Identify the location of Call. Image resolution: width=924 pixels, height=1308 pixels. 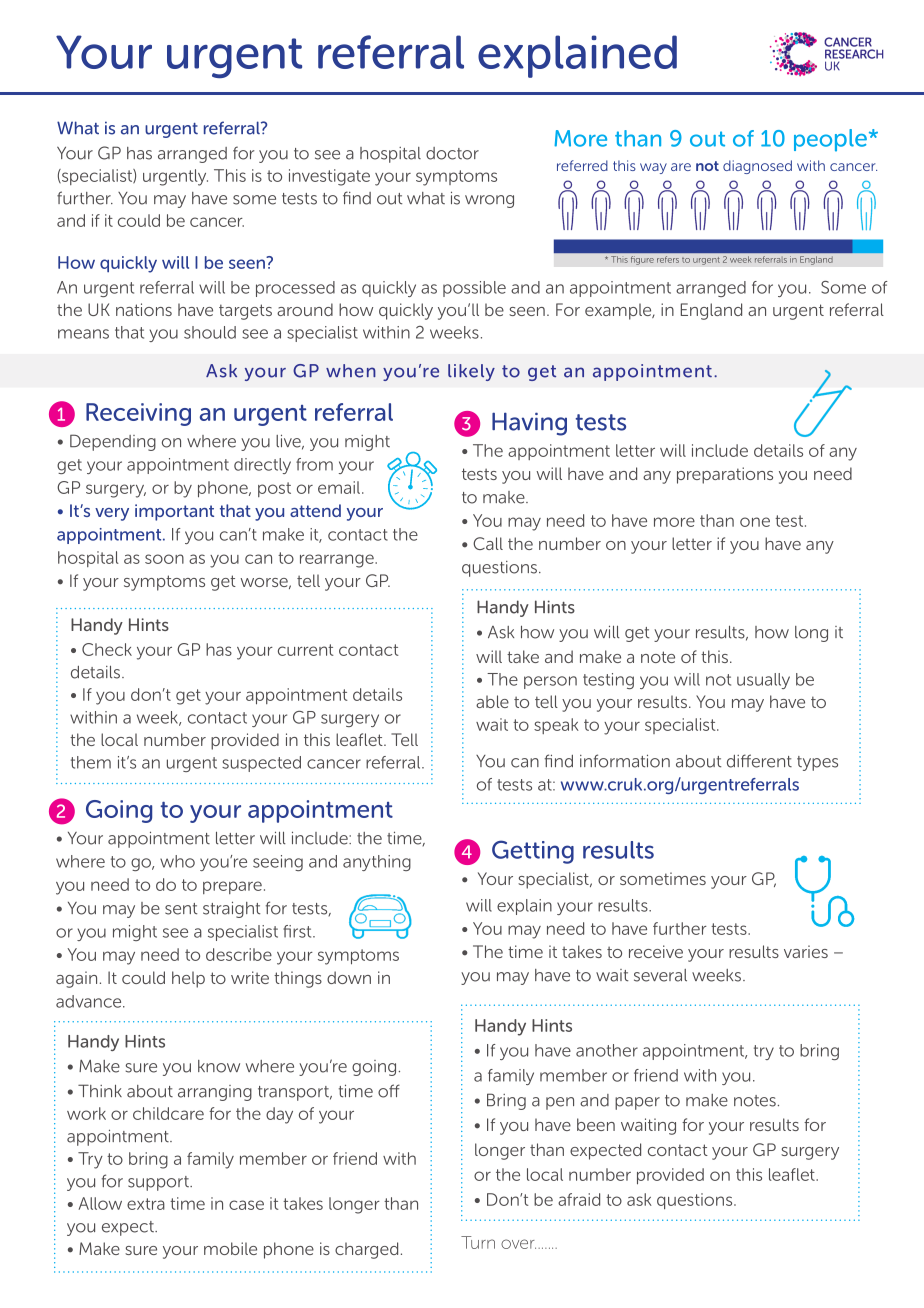
(488, 543).
